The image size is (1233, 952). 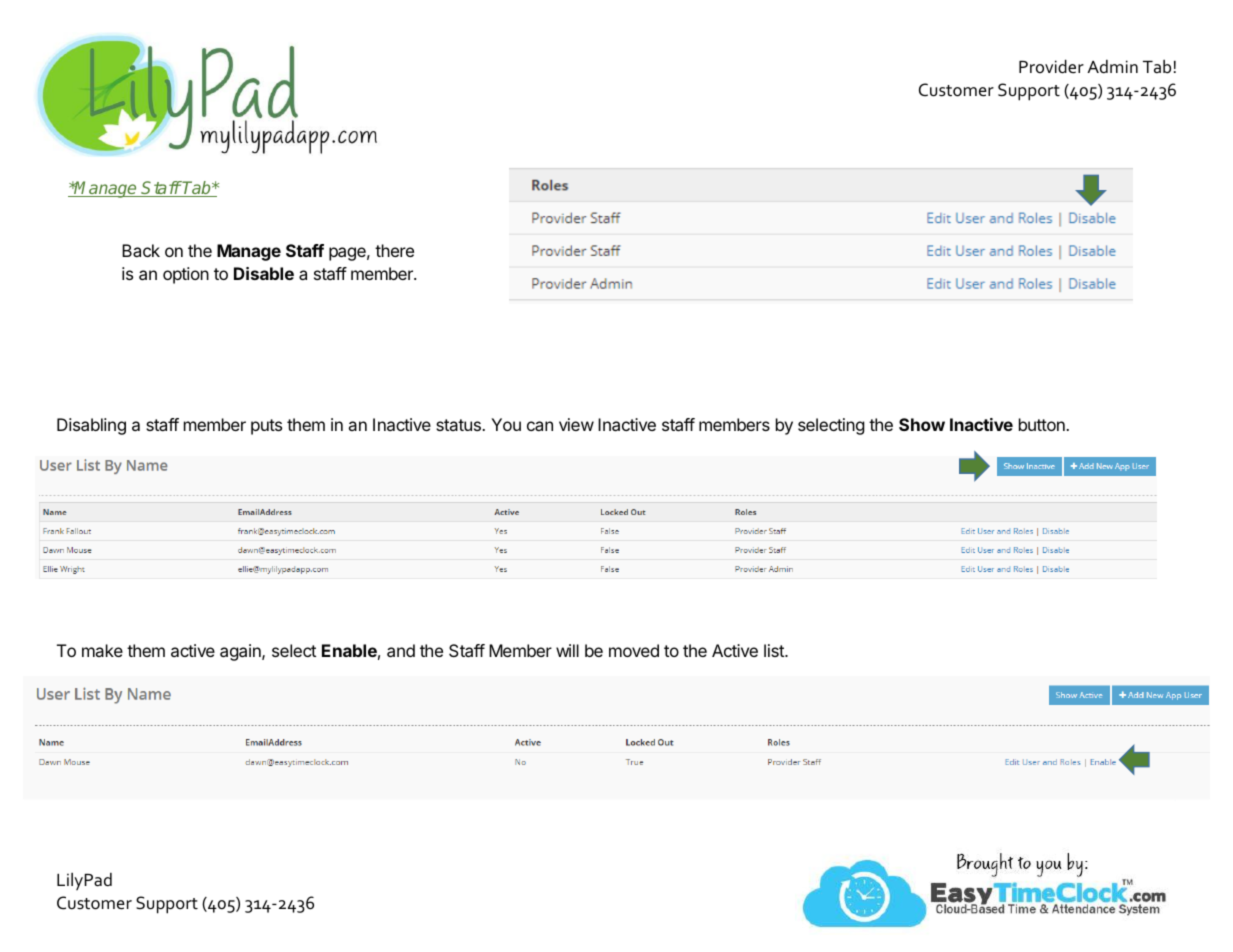 I want to click on Provider, so click(x=1051, y=66).
